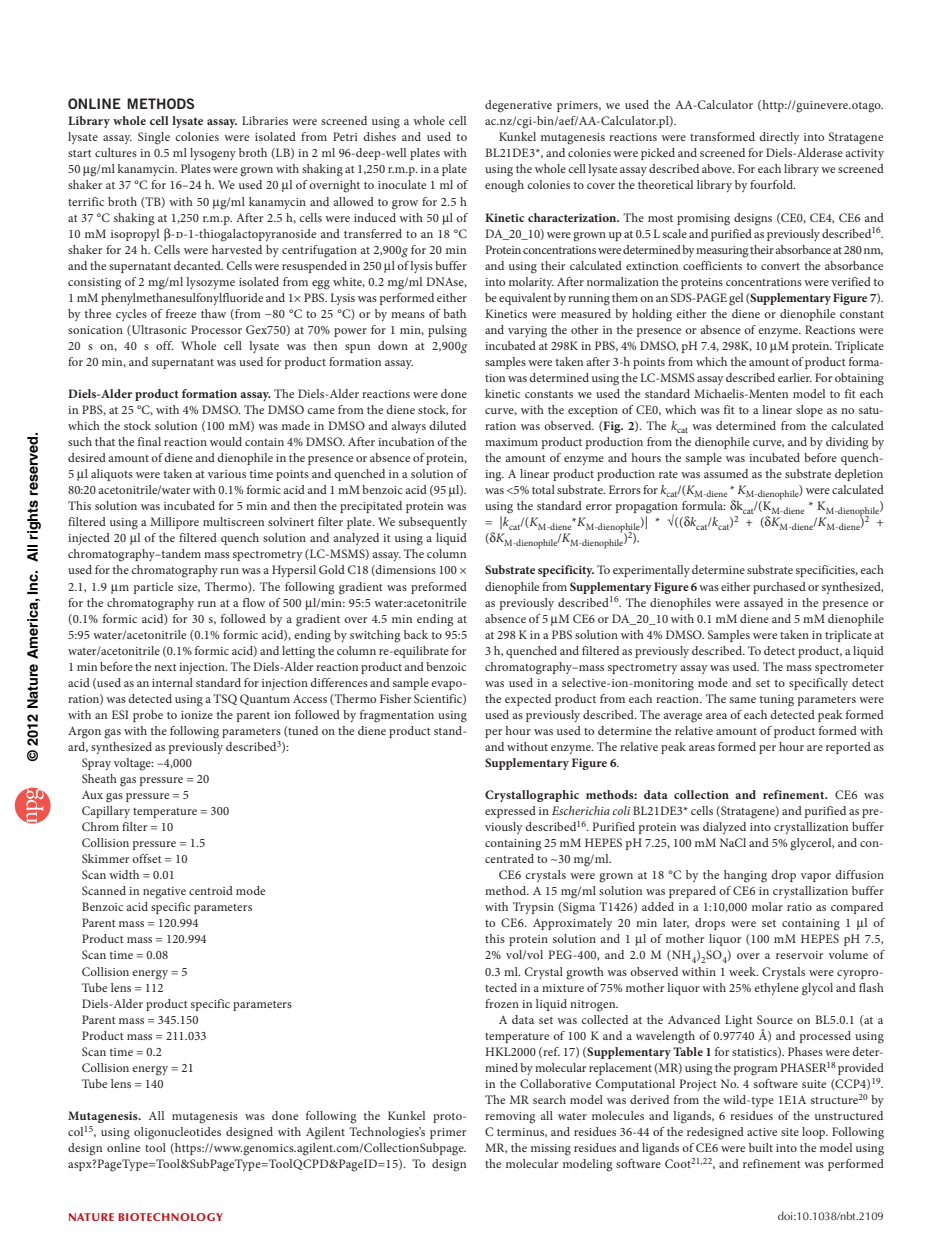 This image has height=1256, width=952. Describe the element at coordinates (779, 138) in the image. I see `directly` at that location.
